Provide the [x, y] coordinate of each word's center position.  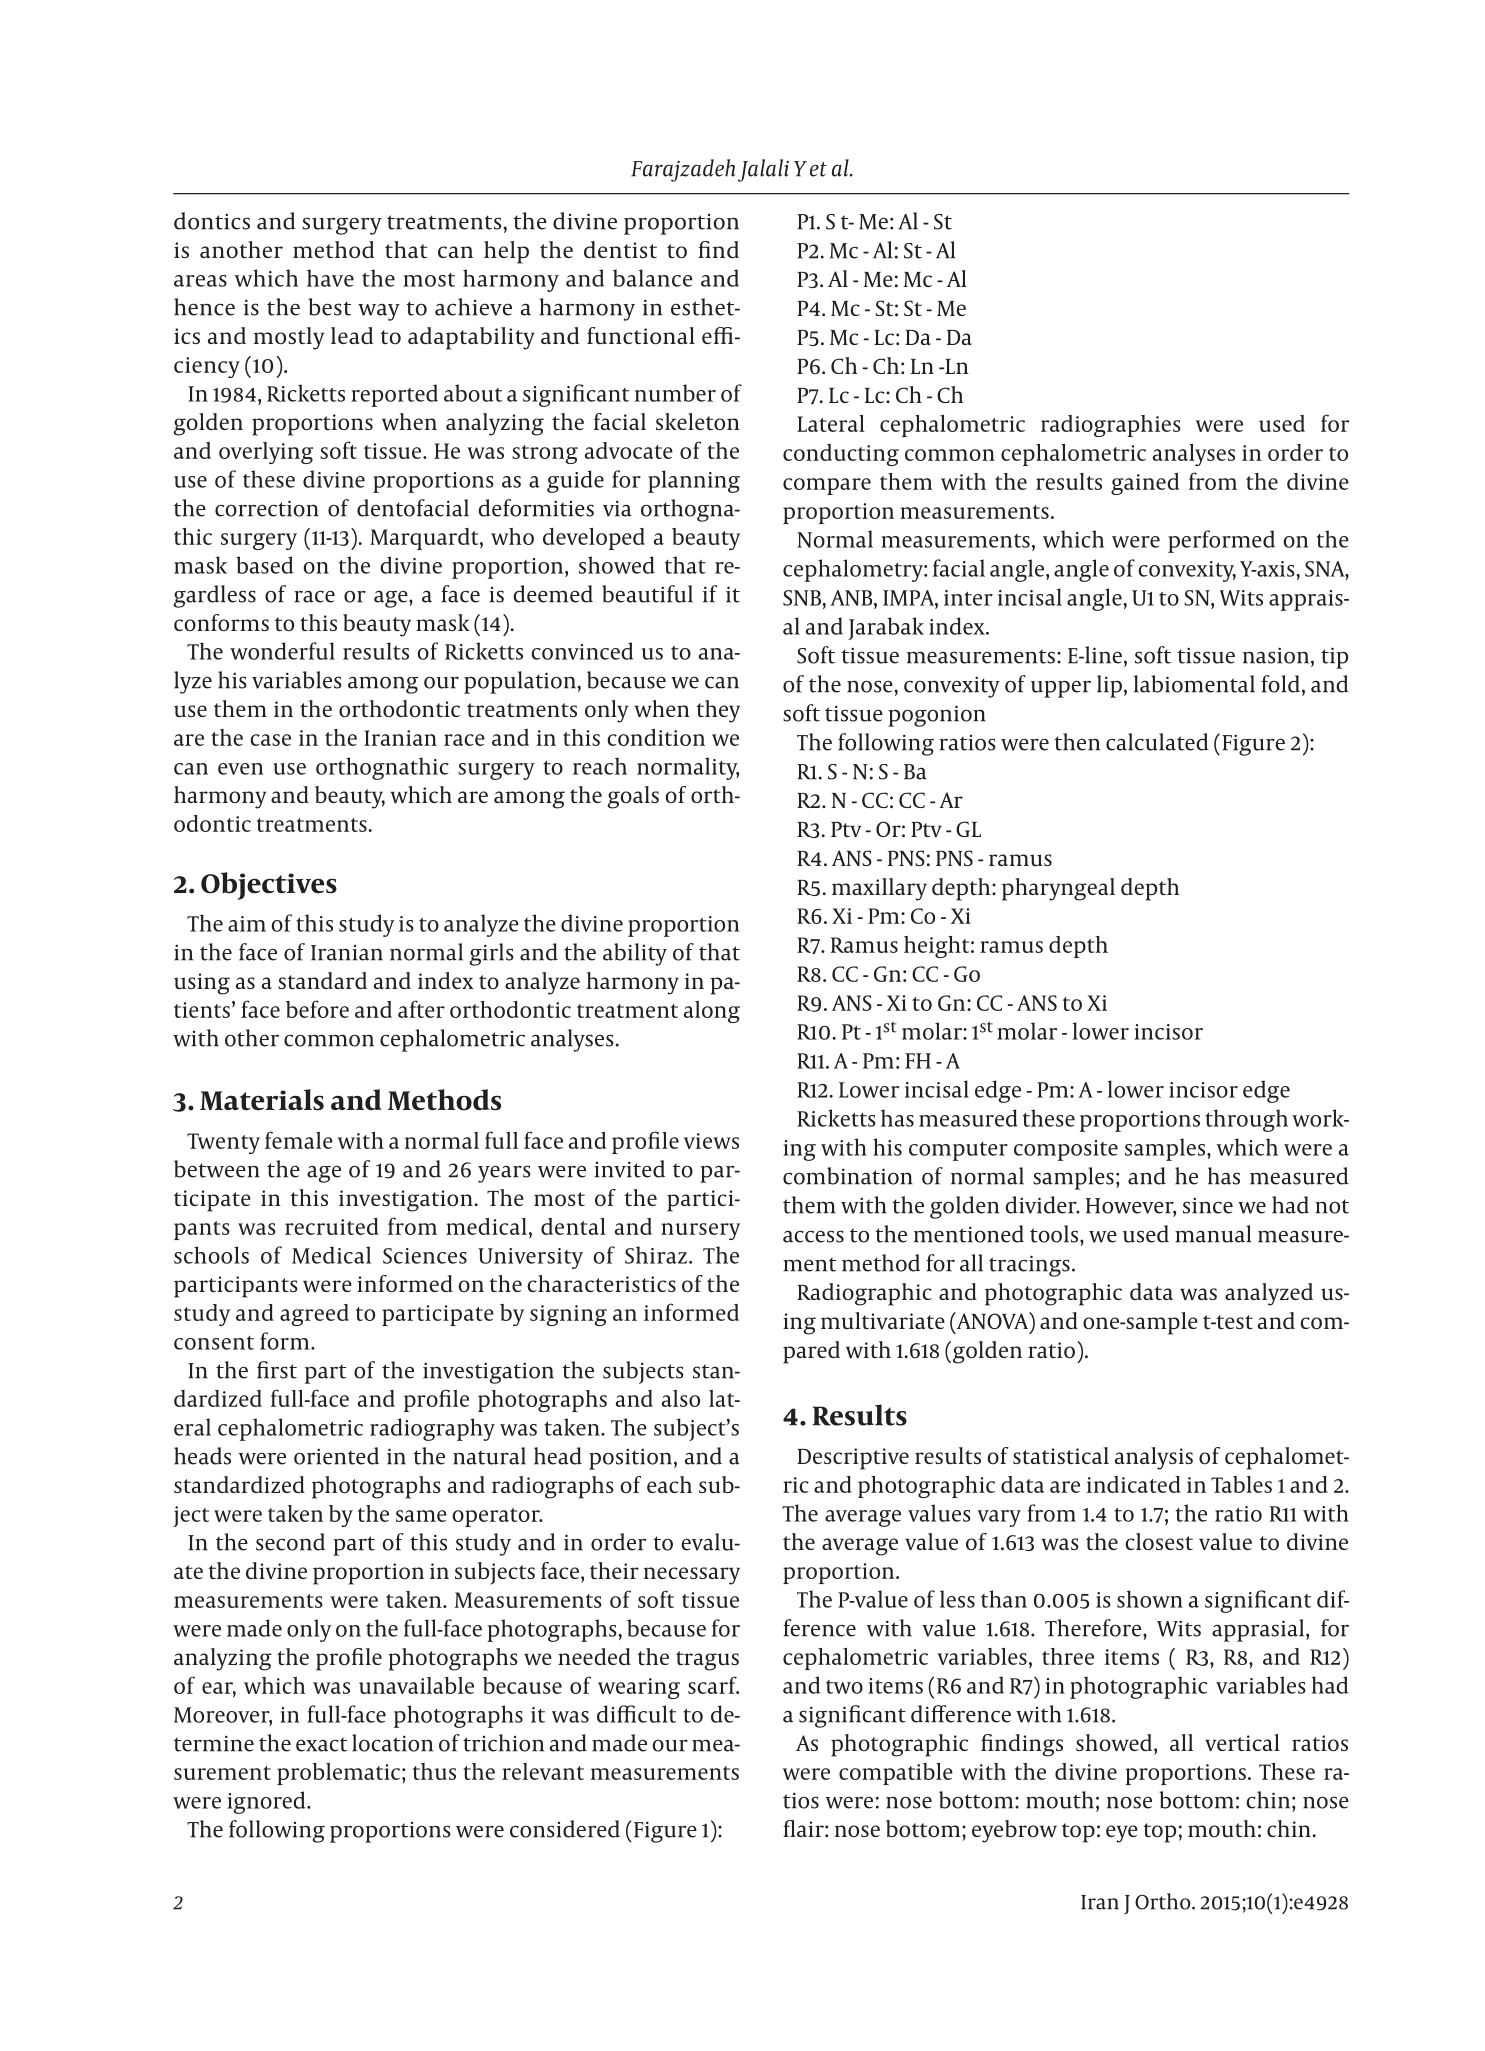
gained [1145, 484]
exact [321, 1744]
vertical [1242, 1742]
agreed [314, 1315]
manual [1213, 1234]
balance [653, 278]
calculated [1157, 742]
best [329, 307]
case [270, 740]
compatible [896, 1774]
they [718, 711]
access [813, 1236]
